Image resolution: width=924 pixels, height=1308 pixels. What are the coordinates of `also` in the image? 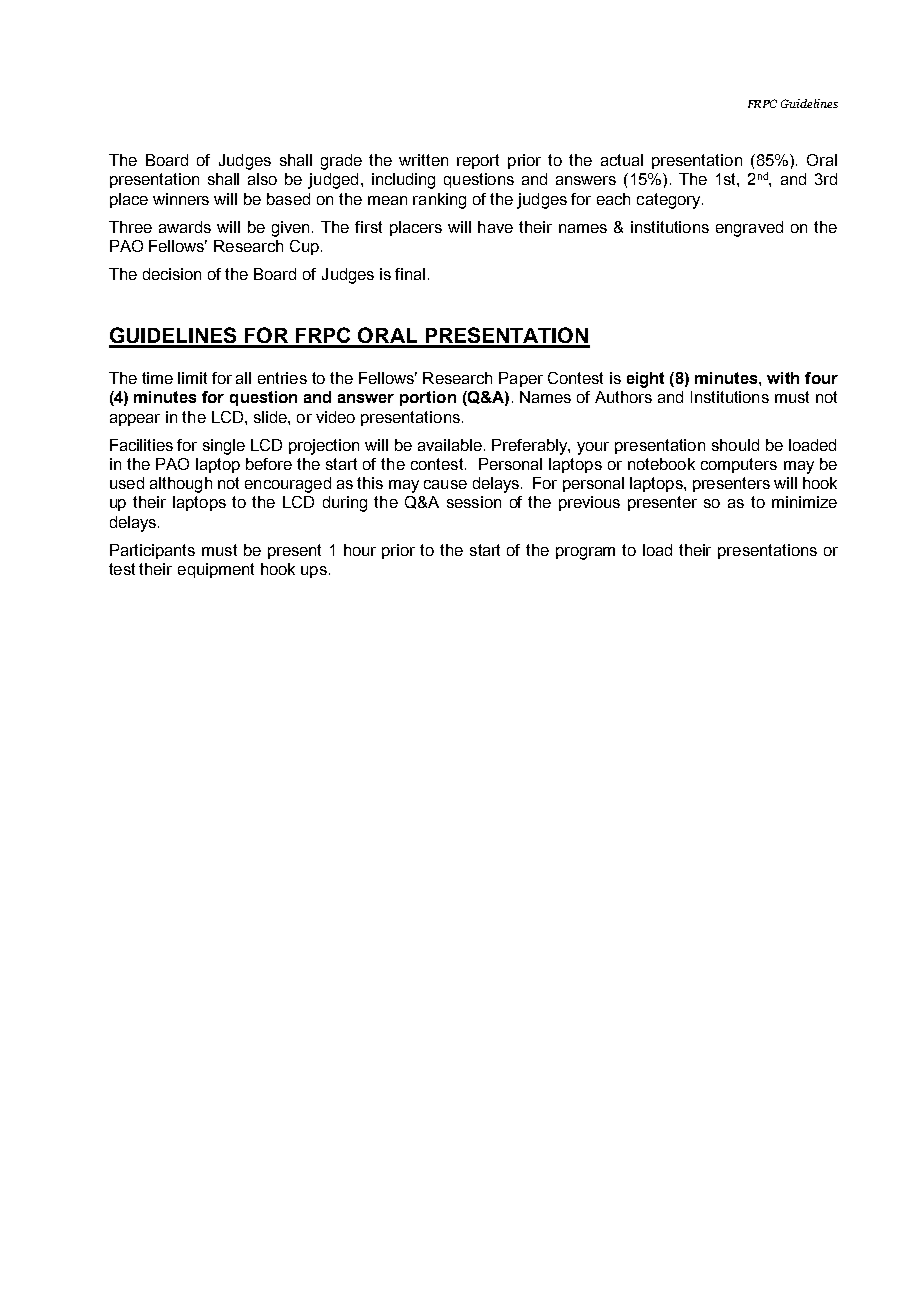 It's located at (262, 179).
